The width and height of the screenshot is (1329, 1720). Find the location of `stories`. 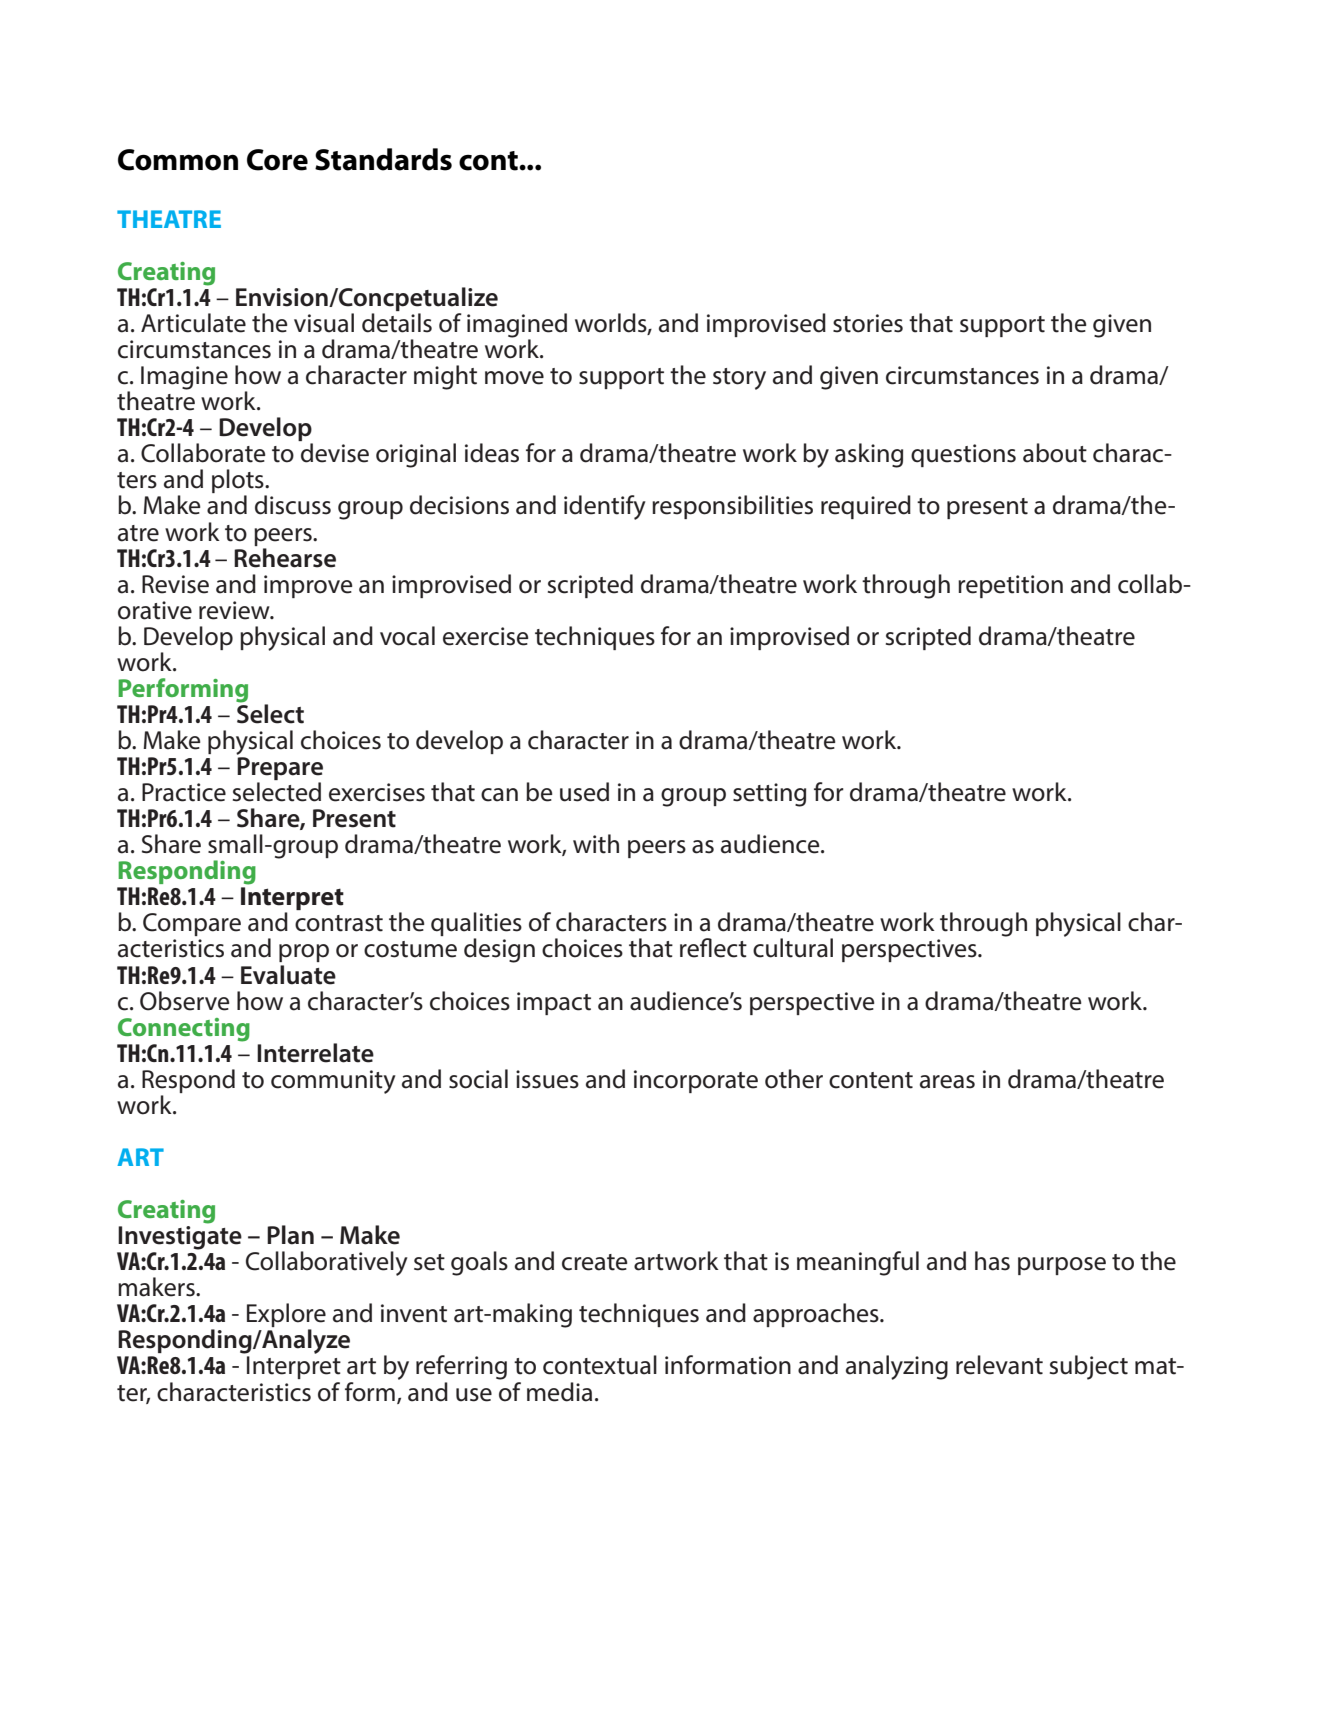

stories is located at coordinates (868, 323).
